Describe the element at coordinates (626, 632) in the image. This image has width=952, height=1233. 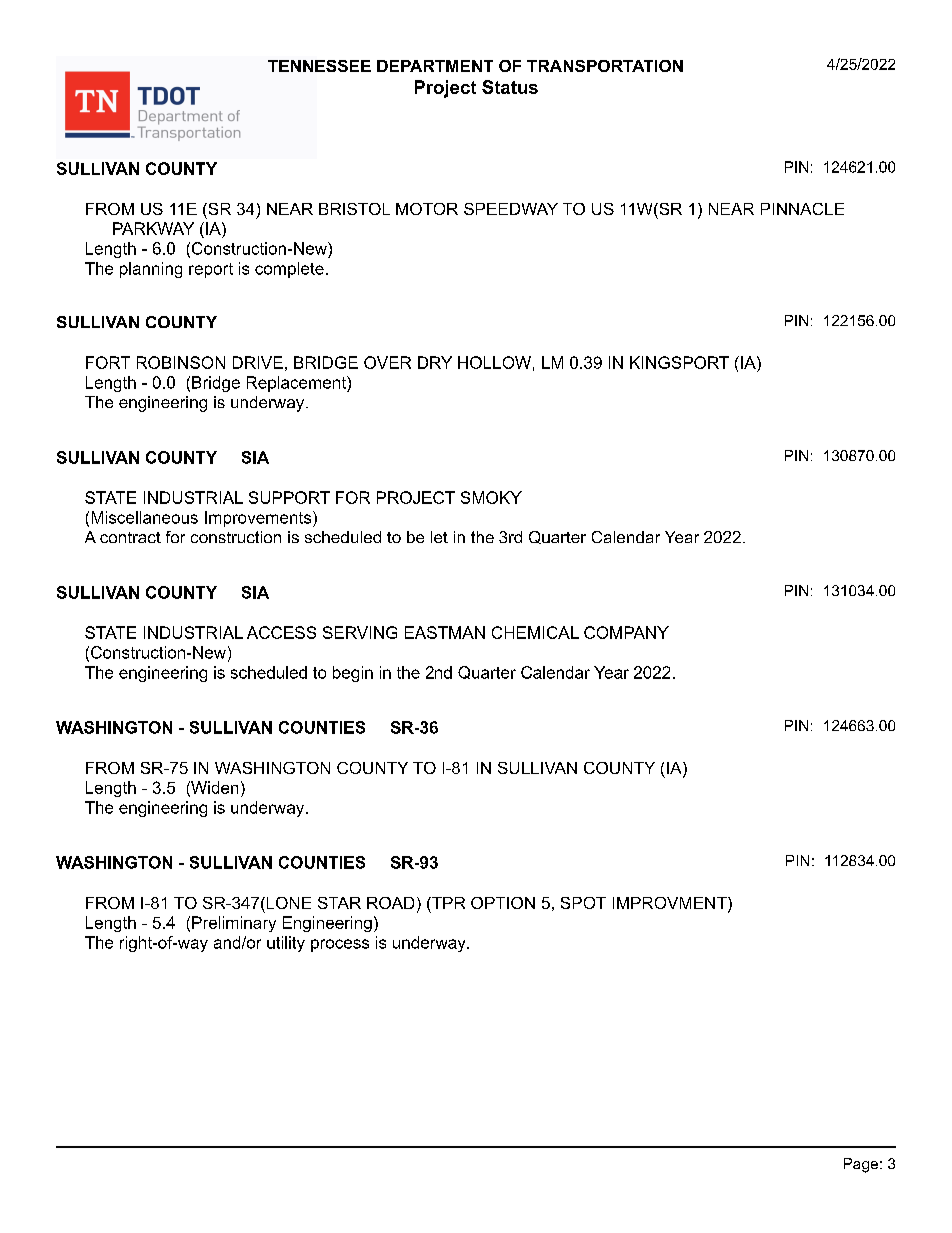
I see `COMPANY` at that location.
